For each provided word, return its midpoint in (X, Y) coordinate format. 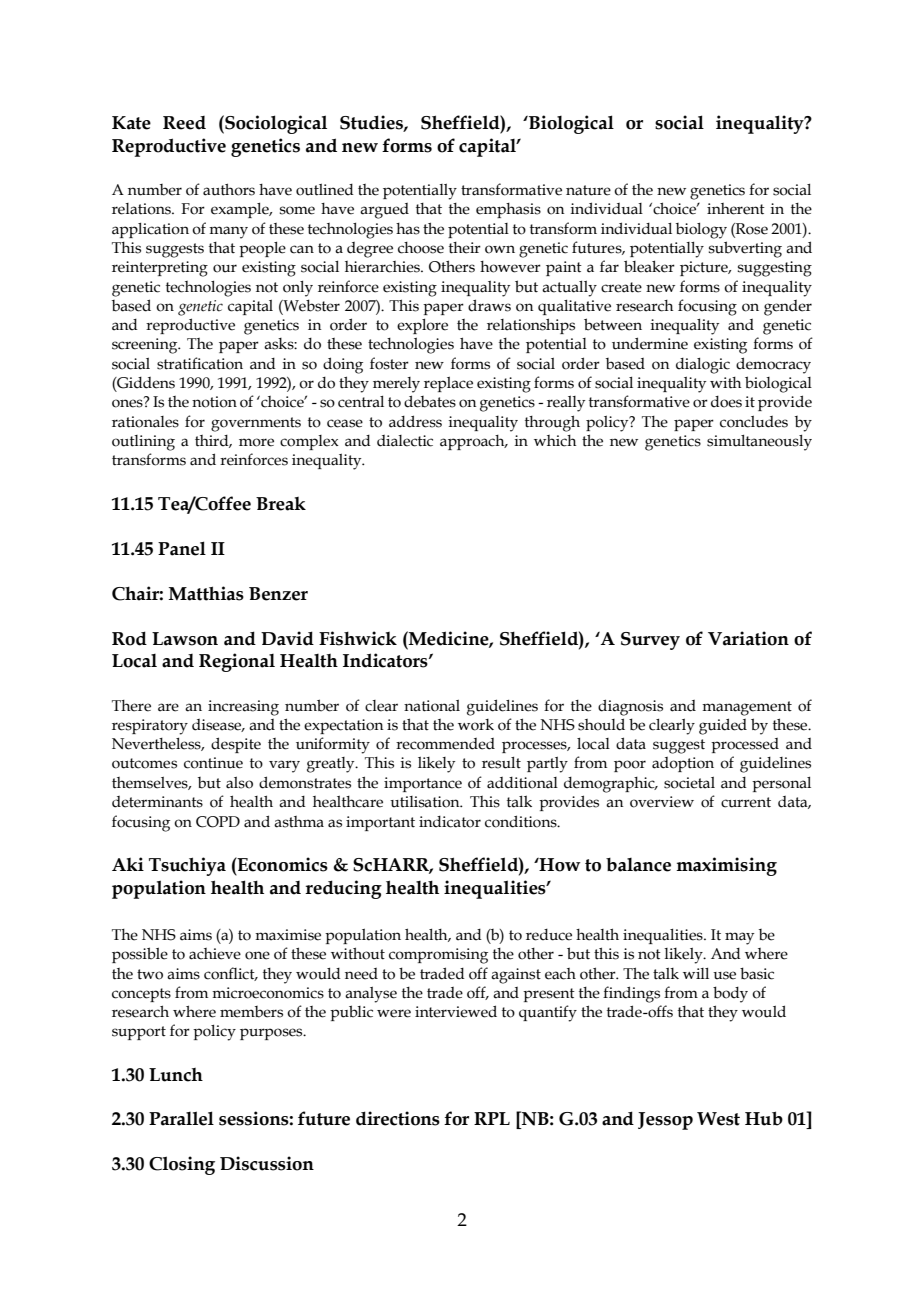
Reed (184, 123)
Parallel (181, 1118)
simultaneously (759, 443)
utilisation (426, 802)
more (256, 442)
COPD (218, 822)
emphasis (508, 210)
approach (473, 442)
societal (689, 782)
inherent (736, 209)
